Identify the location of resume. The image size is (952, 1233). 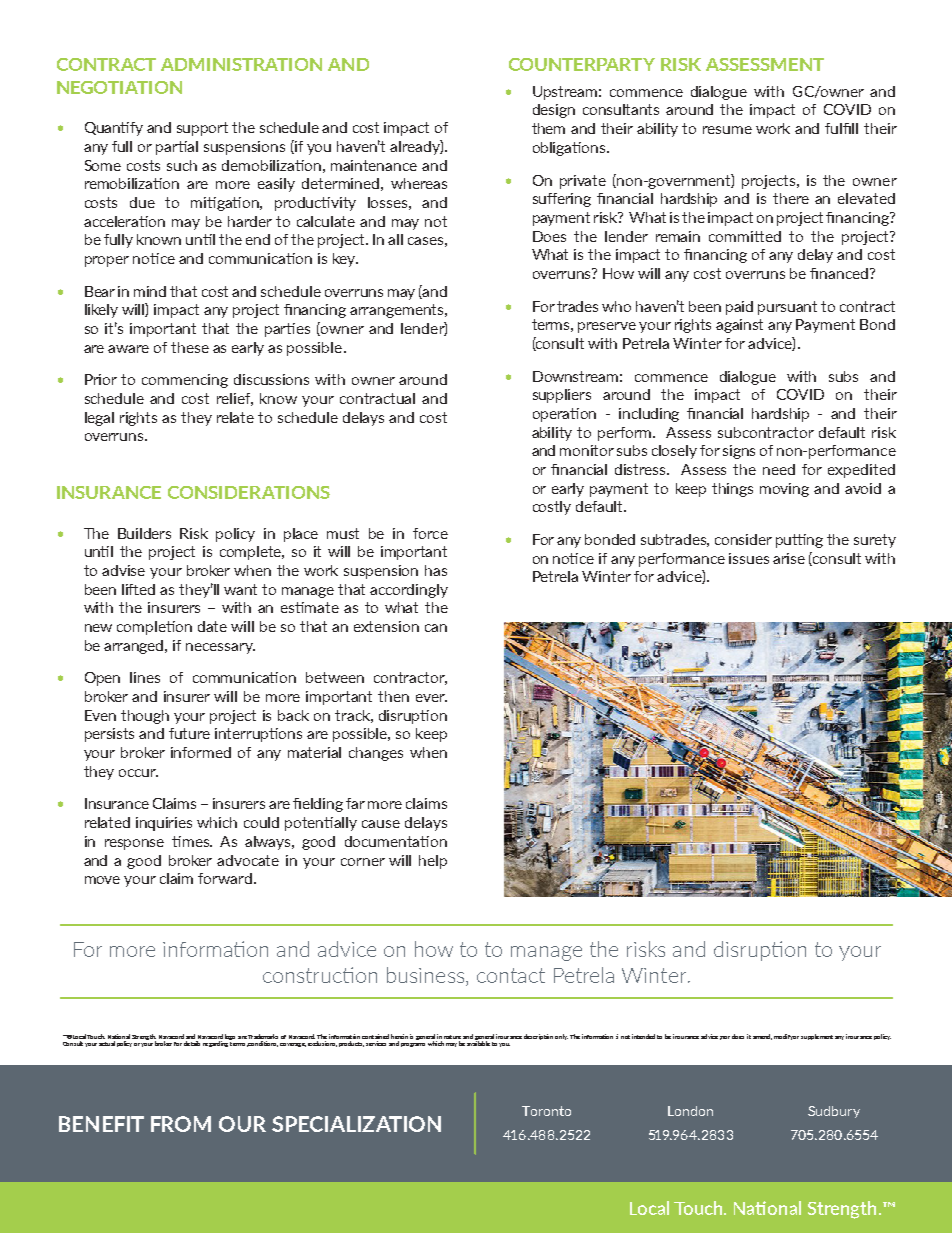
(727, 130).
